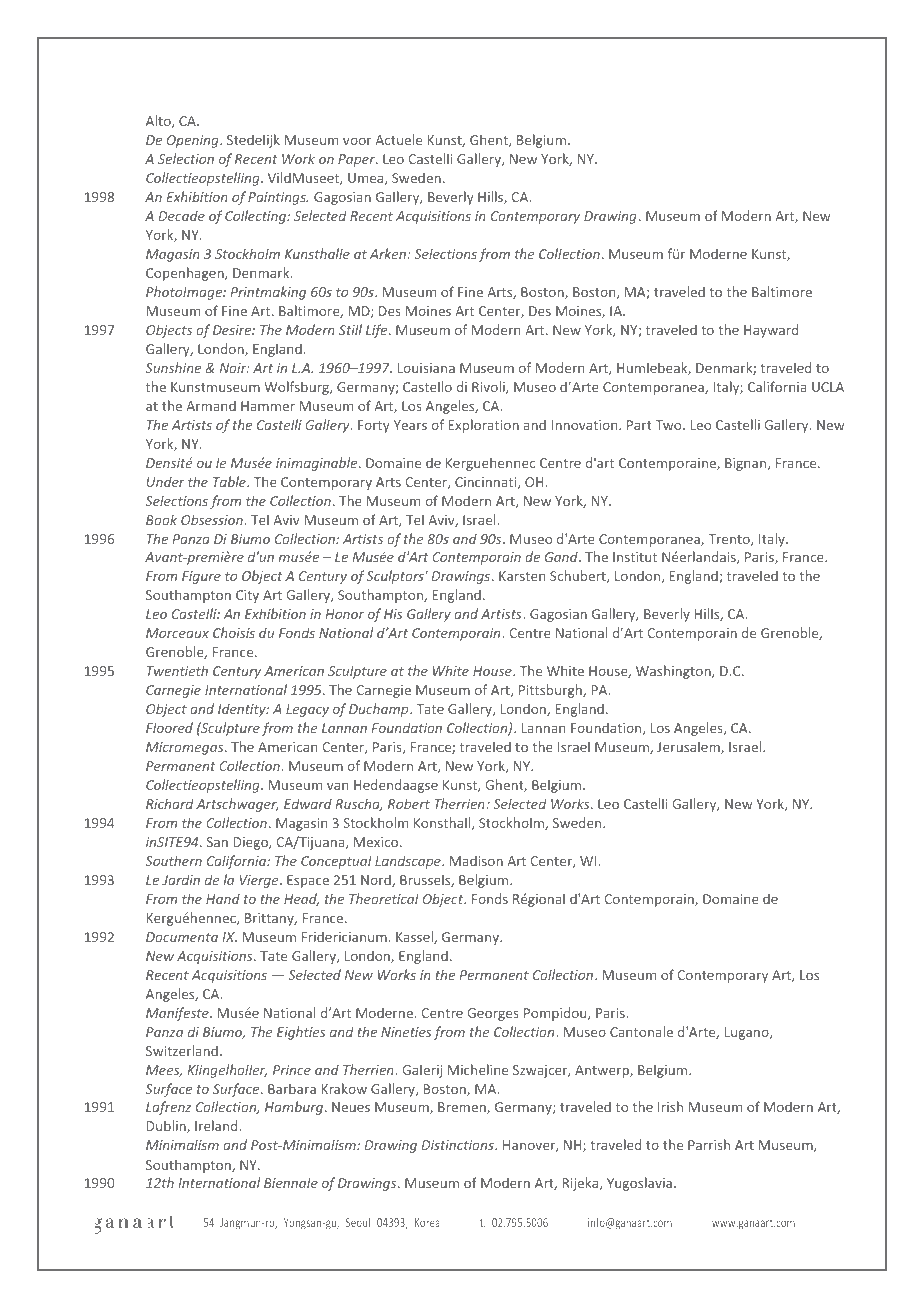  Describe the element at coordinates (357, 160) in the document. I see `Paper` at that location.
